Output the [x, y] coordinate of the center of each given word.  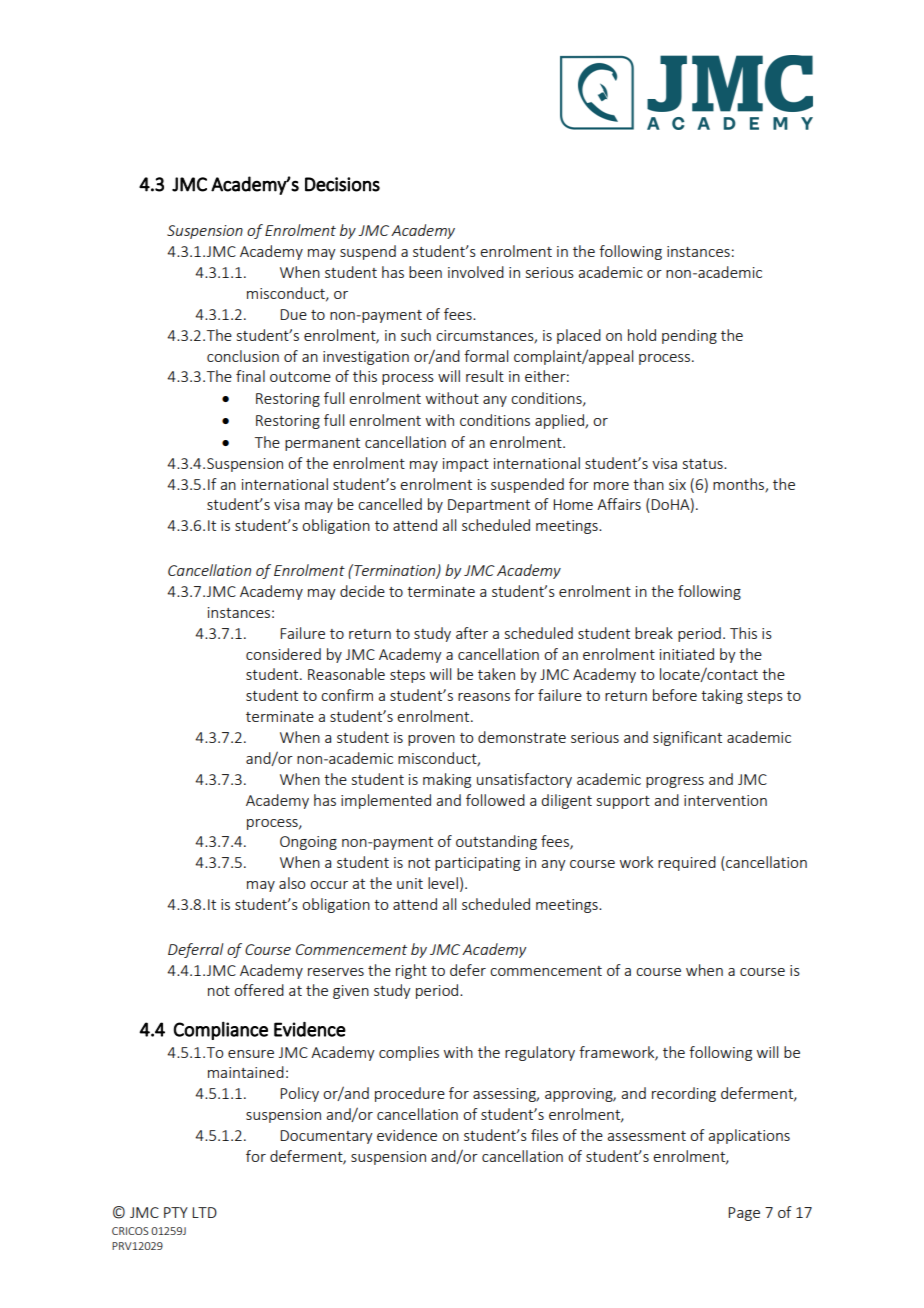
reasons [484, 697]
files [544, 1135]
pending [689, 336]
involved [476, 272]
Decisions [342, 184]
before [675, 695]
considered [283, 654]
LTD [204, 1212]
